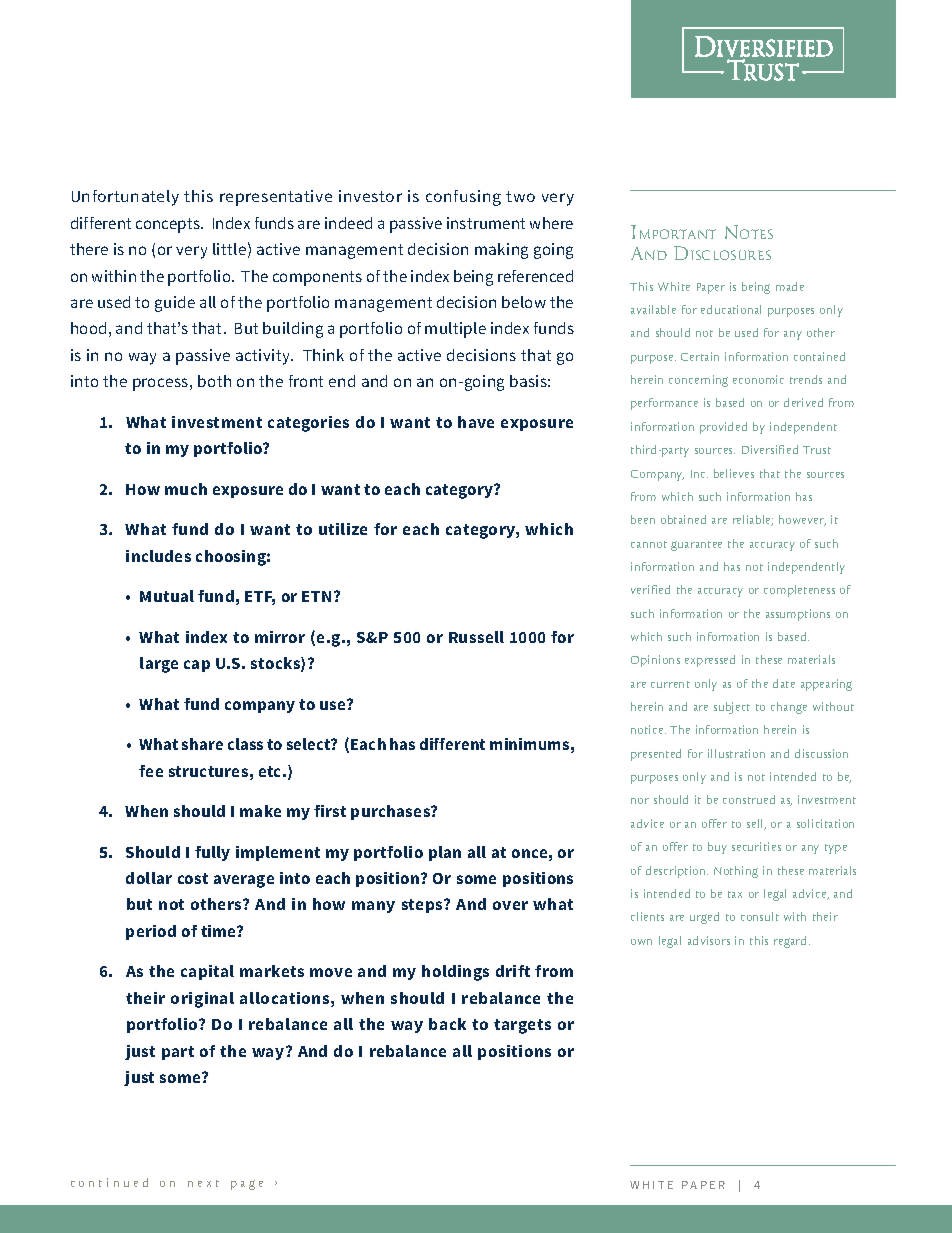 The image size is (952, 1233). Describe the element at coordinates (790, 286) in the page. I see `made` at that location.
